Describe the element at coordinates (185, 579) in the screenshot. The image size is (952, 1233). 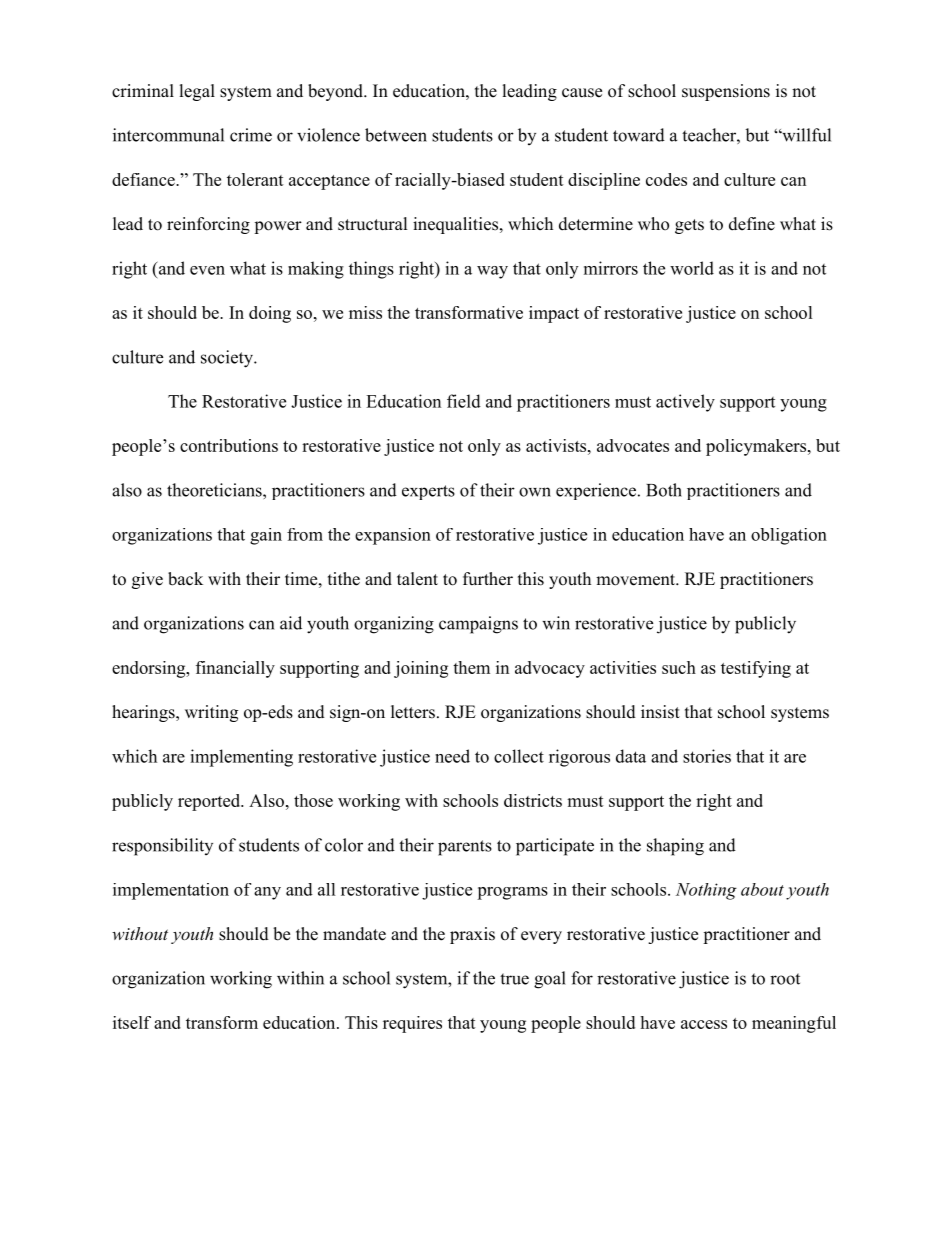
I see `back` at that location.
